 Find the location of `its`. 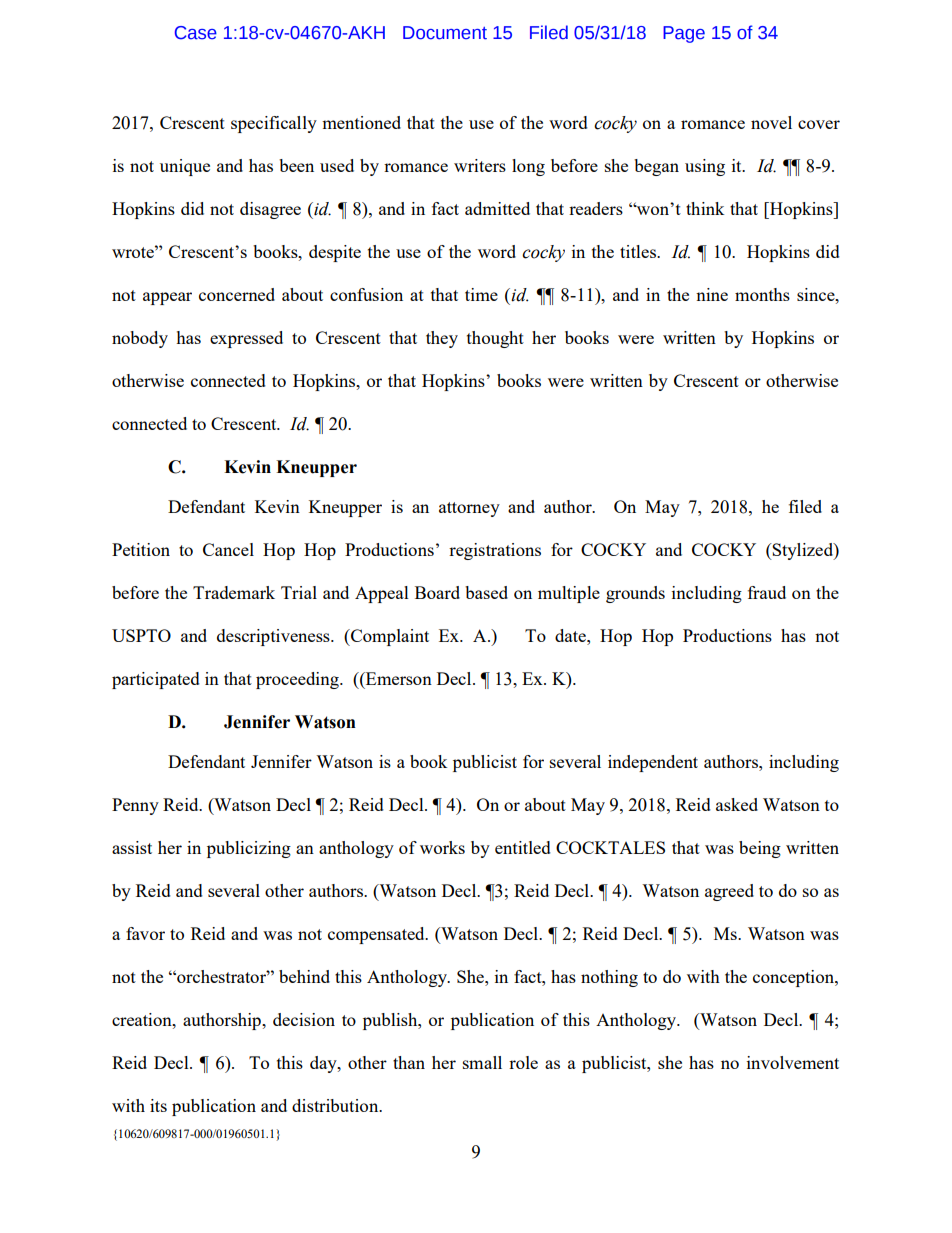

its is located at coordinates (158, 1105).
